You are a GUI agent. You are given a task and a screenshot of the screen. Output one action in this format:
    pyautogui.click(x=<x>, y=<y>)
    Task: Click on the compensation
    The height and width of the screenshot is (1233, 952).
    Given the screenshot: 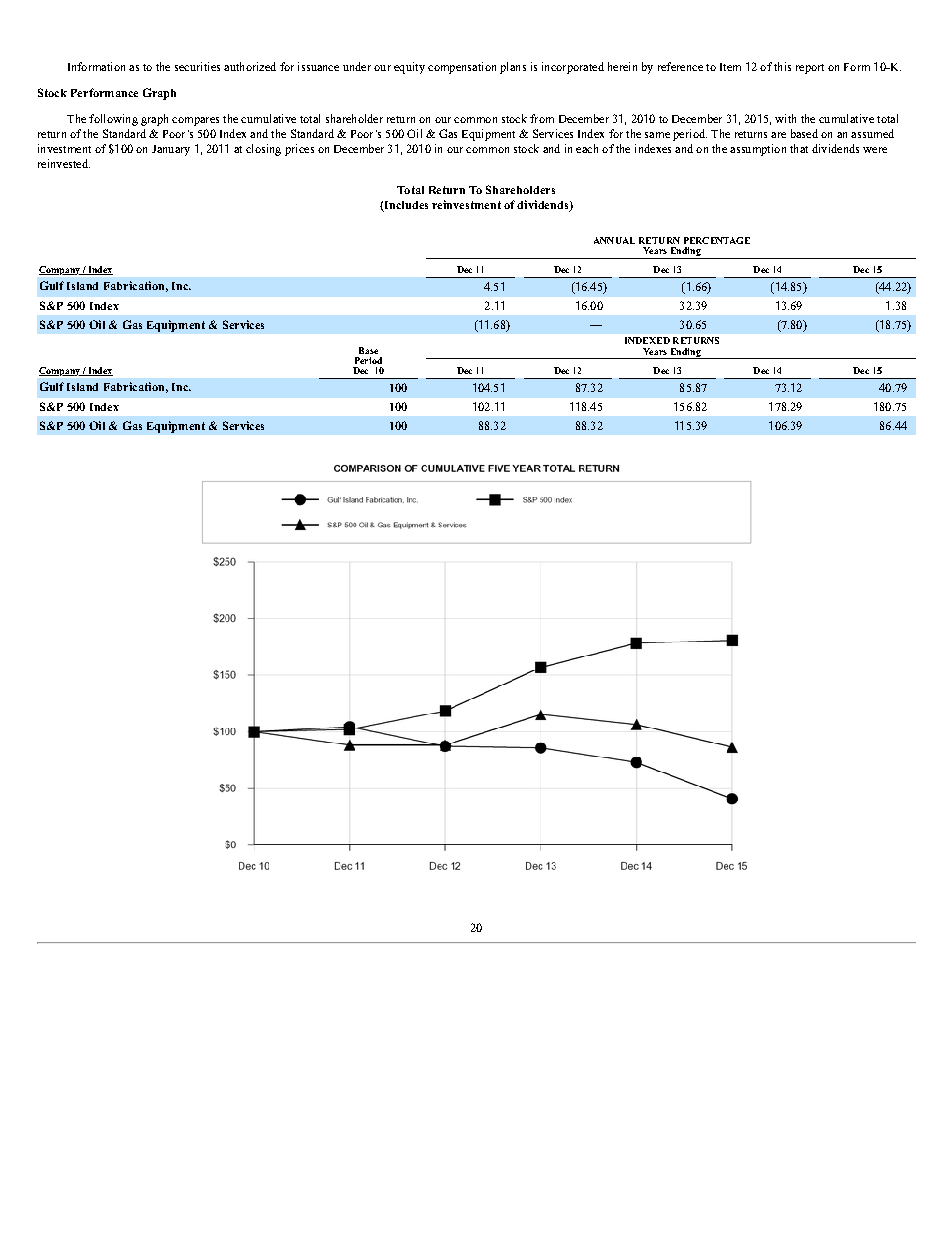 What is the action you would take?
    pyautogui.click(x=462, y=68)
